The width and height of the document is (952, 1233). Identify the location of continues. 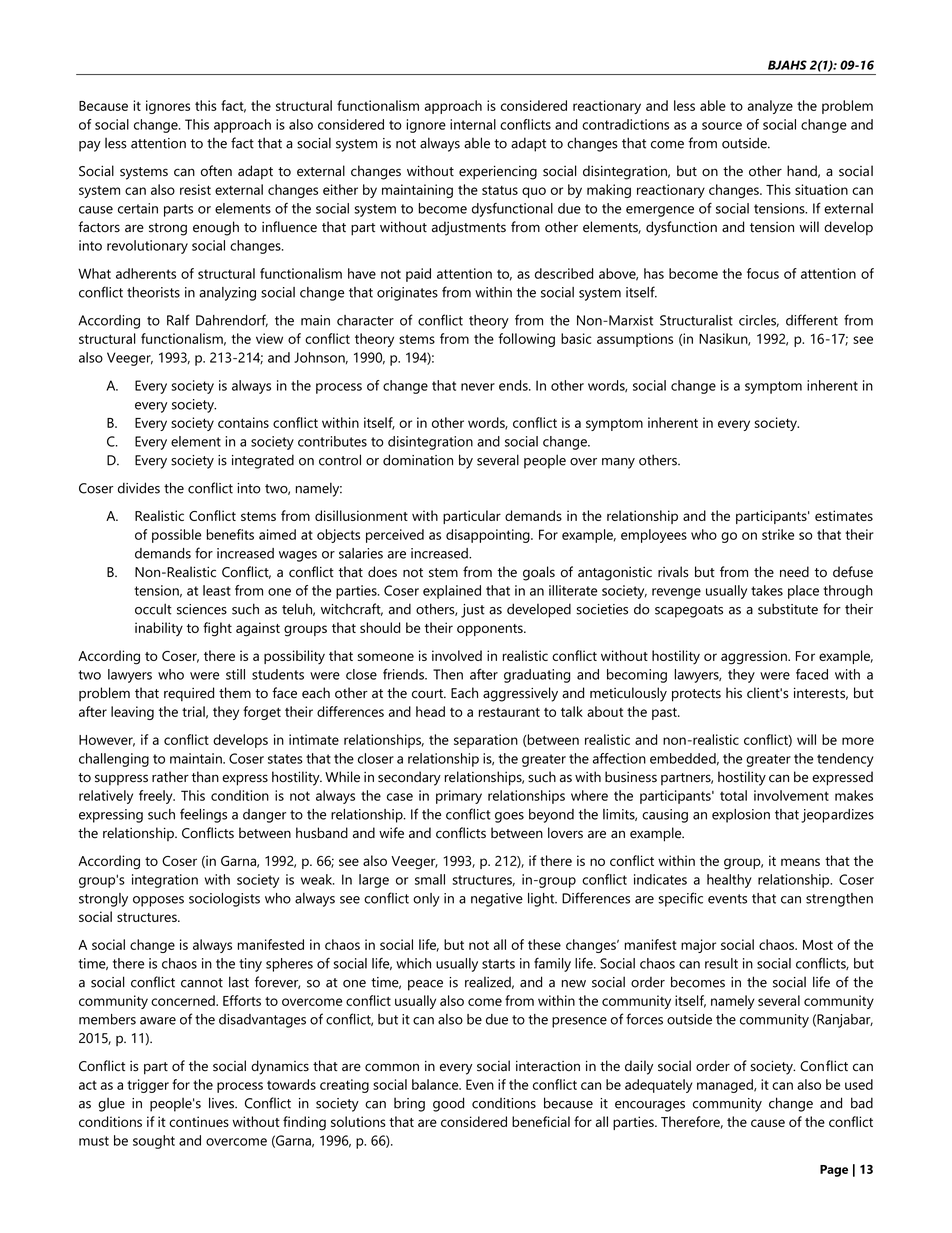
(199, 1121).
